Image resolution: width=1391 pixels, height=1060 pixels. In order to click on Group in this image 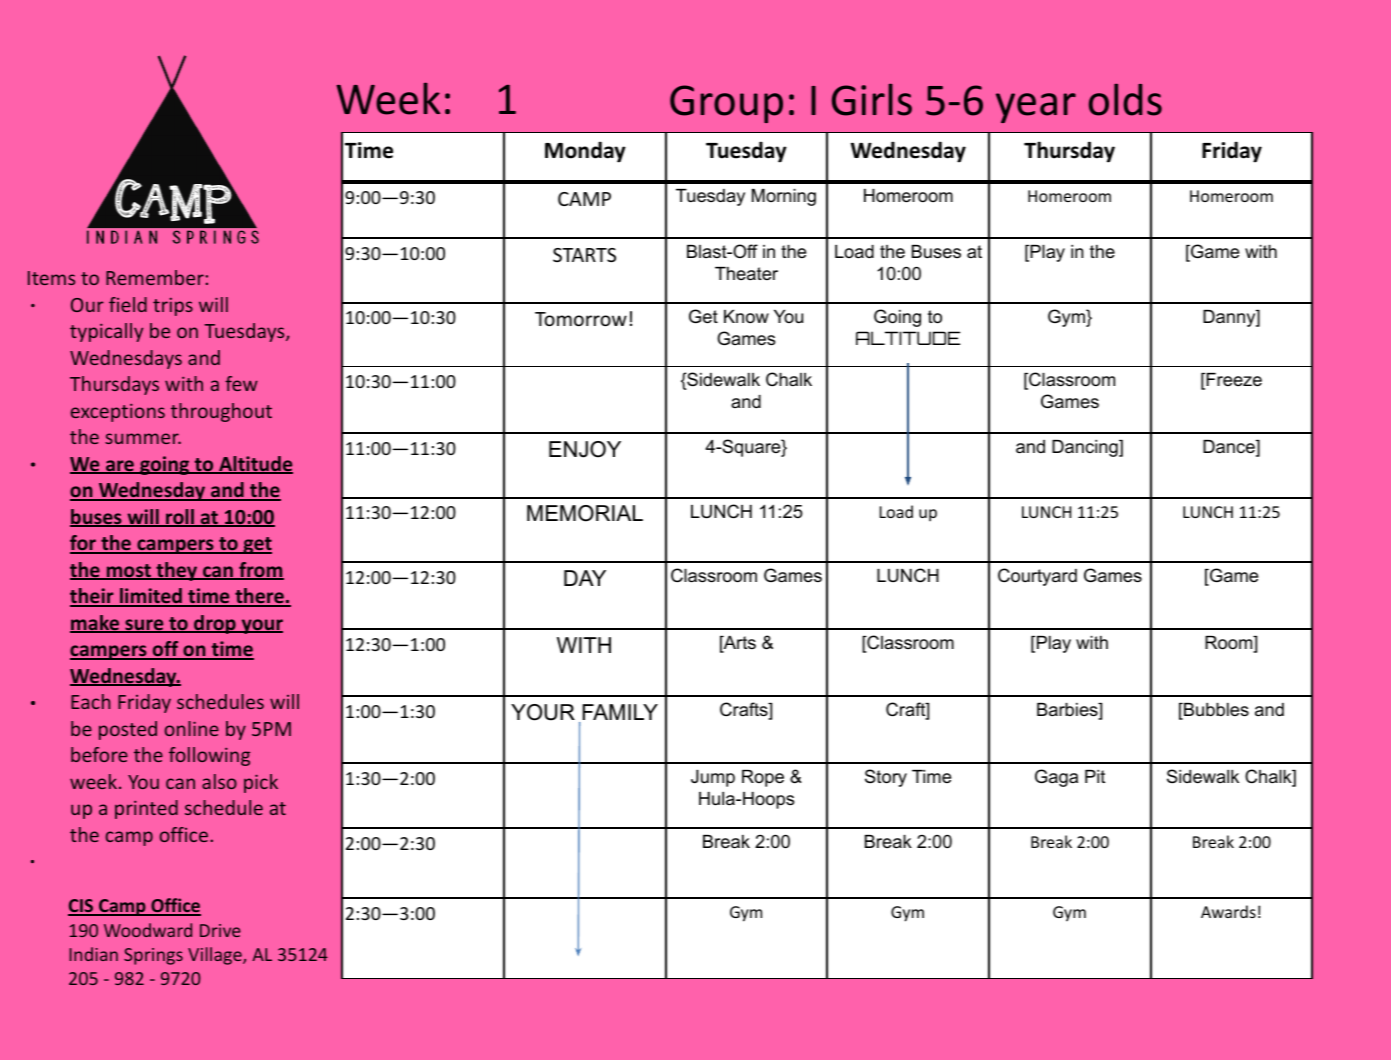, I will do `click(726, 104)`.
